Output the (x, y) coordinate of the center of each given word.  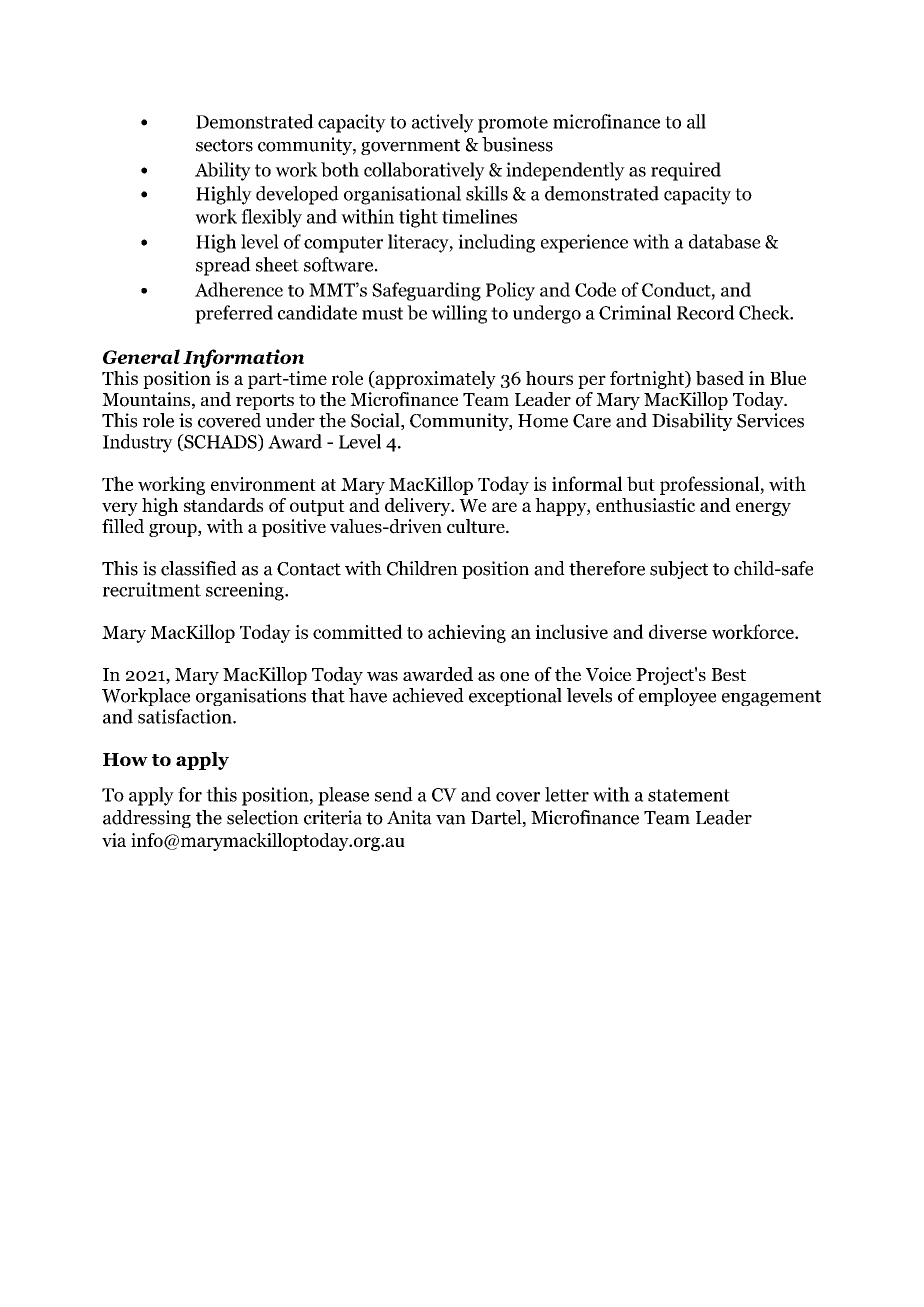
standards (223, 505)
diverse (678, 631)
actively (443, 123)
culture (477, 526)
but (641, 483)
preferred (234, 314)
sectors (224, 145)
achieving (467, 633)
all (696, 121)
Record (706, 312)
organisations (251, 697)
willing (459, 314)
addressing (147, 819)
